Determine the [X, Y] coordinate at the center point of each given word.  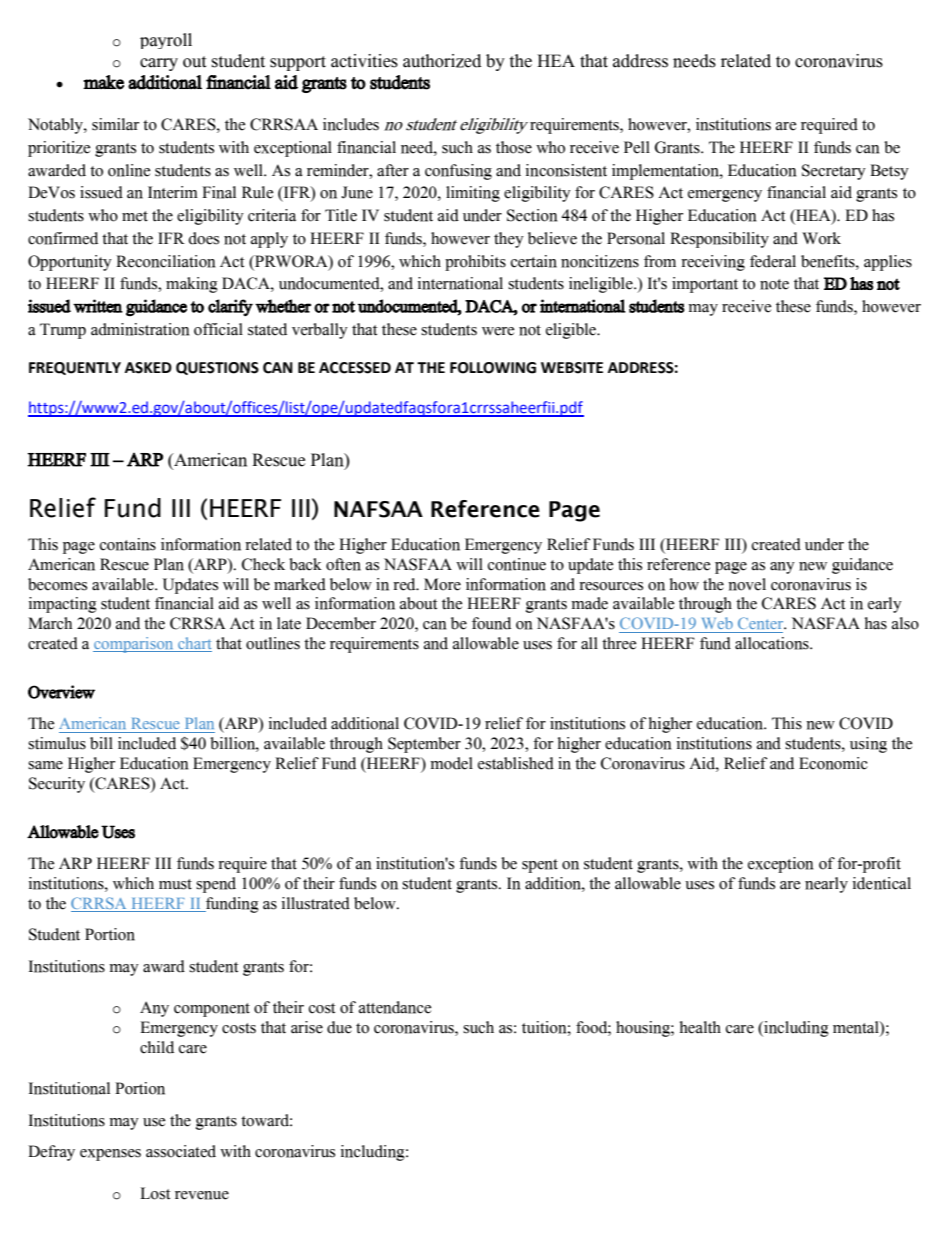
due [339, 1027]
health [700, 1027]
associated [181, 1151]
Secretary [834, 172]
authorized [442, 61]
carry [159, 64]
